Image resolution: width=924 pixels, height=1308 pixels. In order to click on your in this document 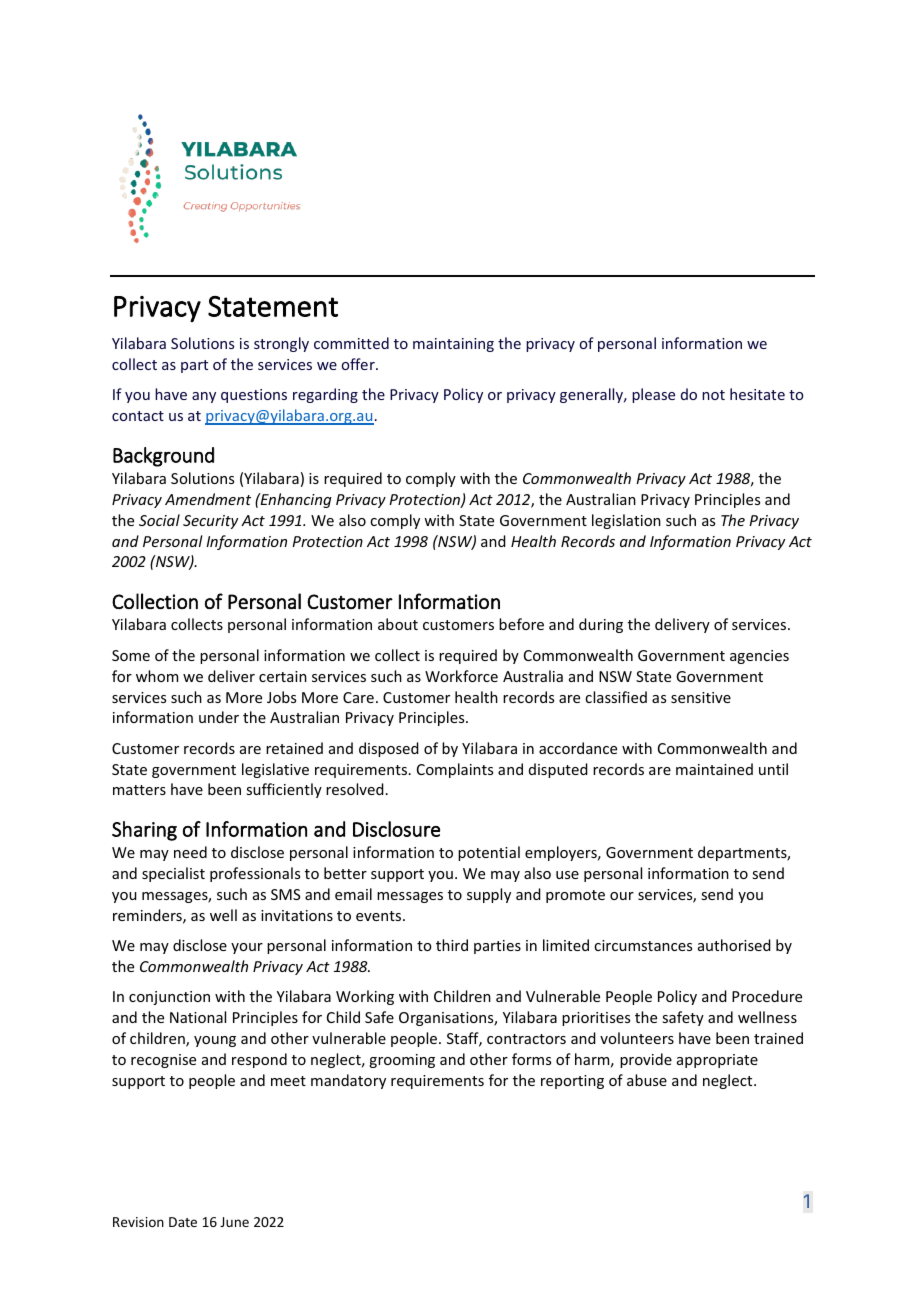, I will do `click(247, 948)`.
